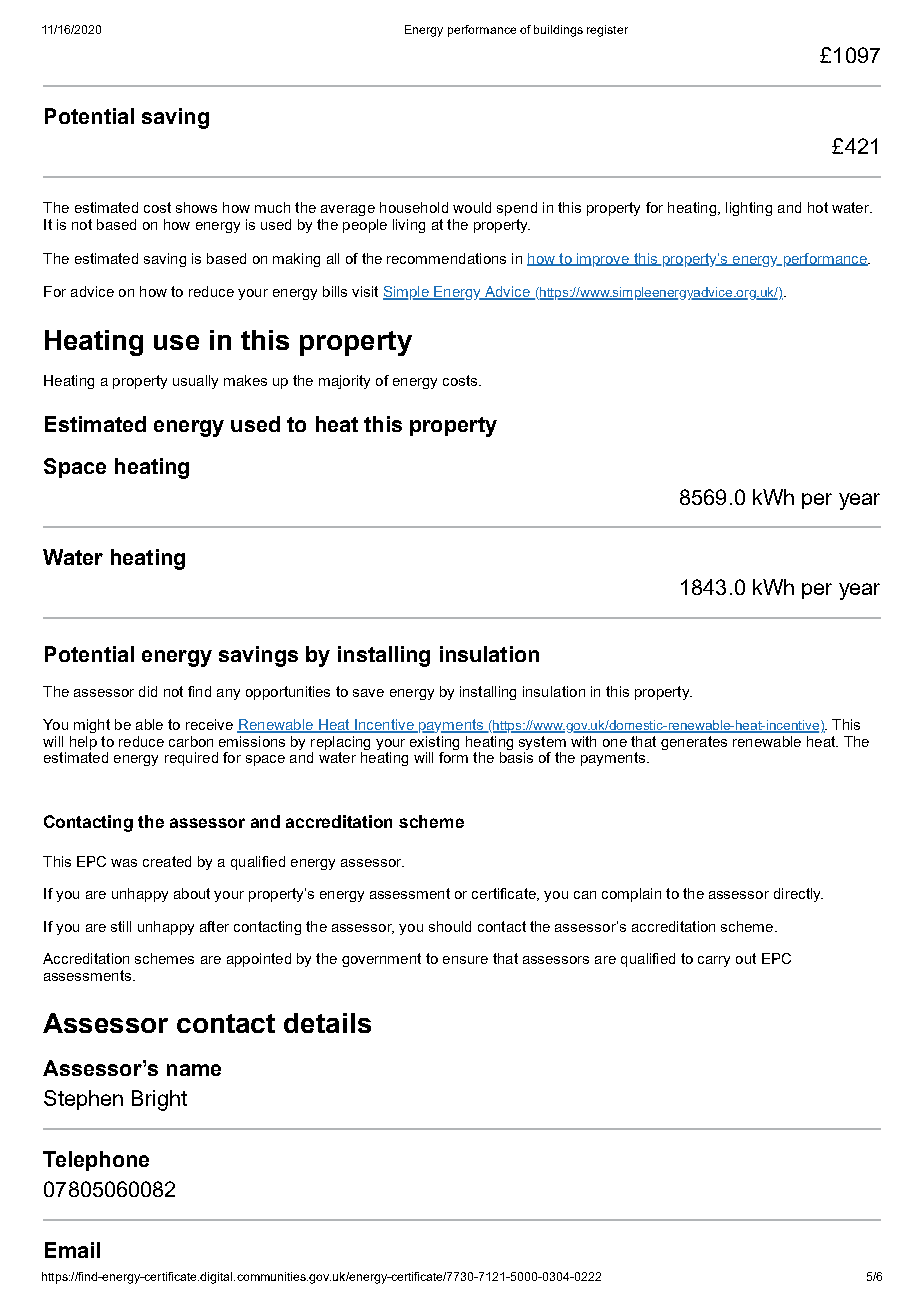  I want to click on did, so click(148, 691).
